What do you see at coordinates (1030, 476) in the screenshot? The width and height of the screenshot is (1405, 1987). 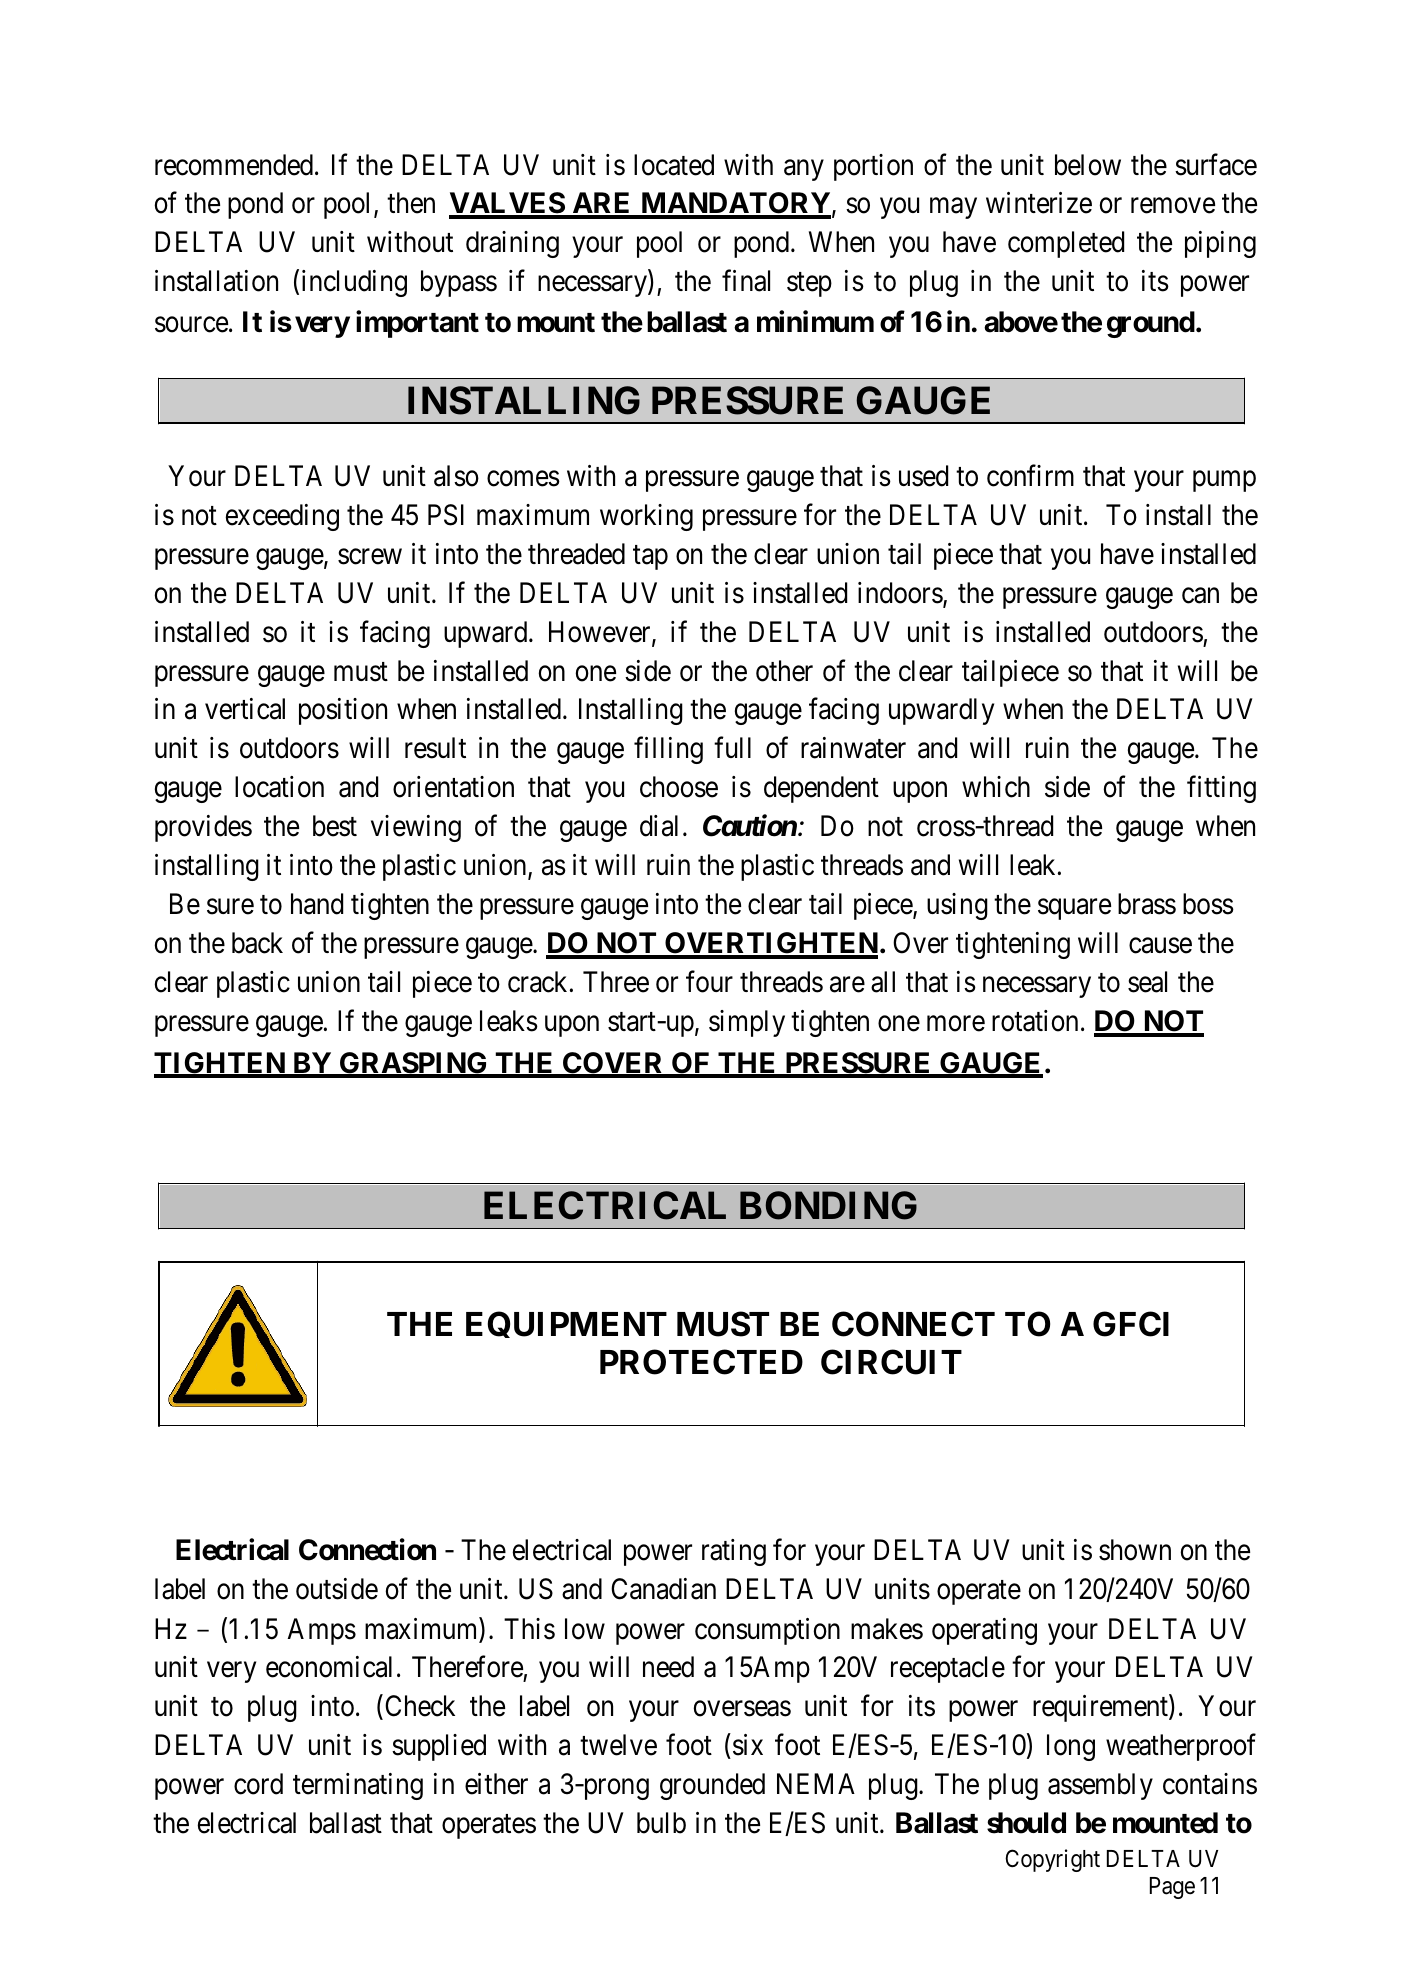 I see `confirm` at bounding box center [1030, 476].
